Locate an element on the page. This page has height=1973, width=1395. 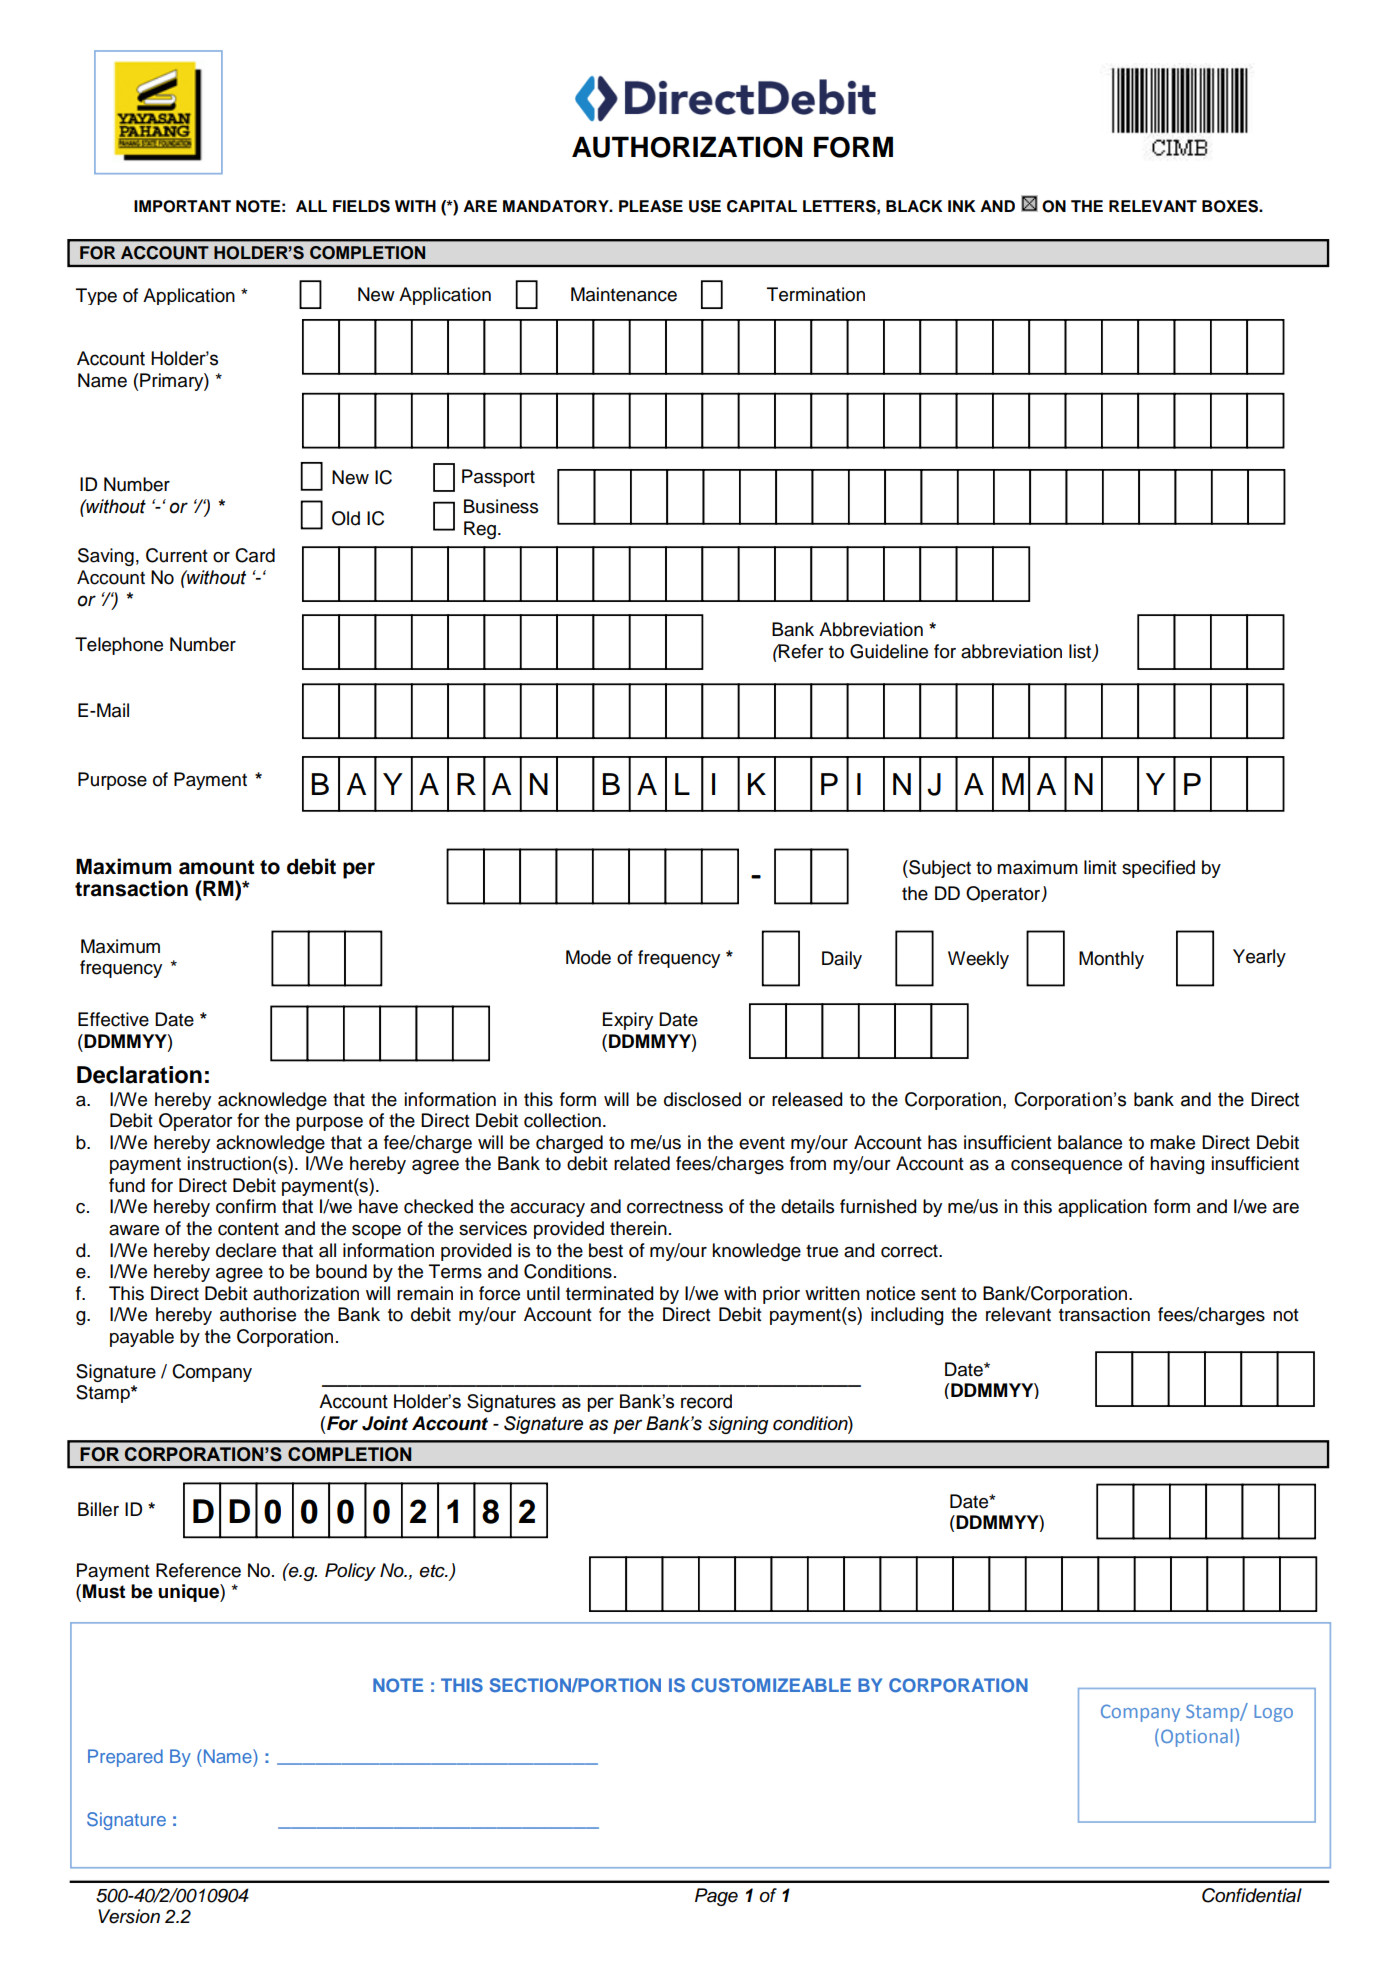
amount is located at coordinates (216, 867).
